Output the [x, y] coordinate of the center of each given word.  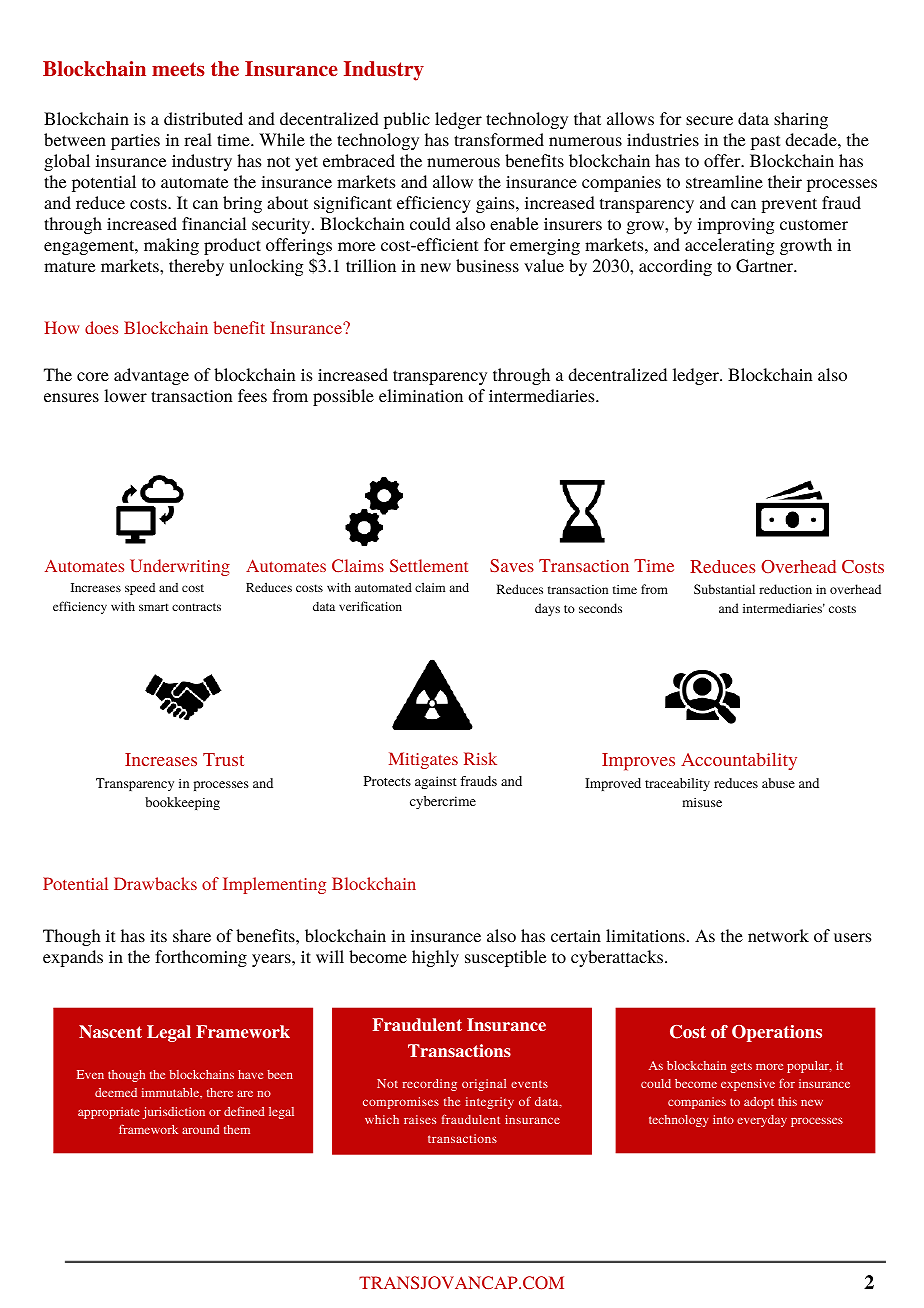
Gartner [766, 266]
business [487, 265]
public [407, 120]
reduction [785, 589]
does [101, 327]
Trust [223, 759]
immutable [172, 1093]
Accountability [739, 761]
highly [435, 958]
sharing [801, 120]
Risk [480, 758]
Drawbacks [155, 883]
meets [178, 69]
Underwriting [180, 567]
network [778, 935]
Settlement [429, 565]
